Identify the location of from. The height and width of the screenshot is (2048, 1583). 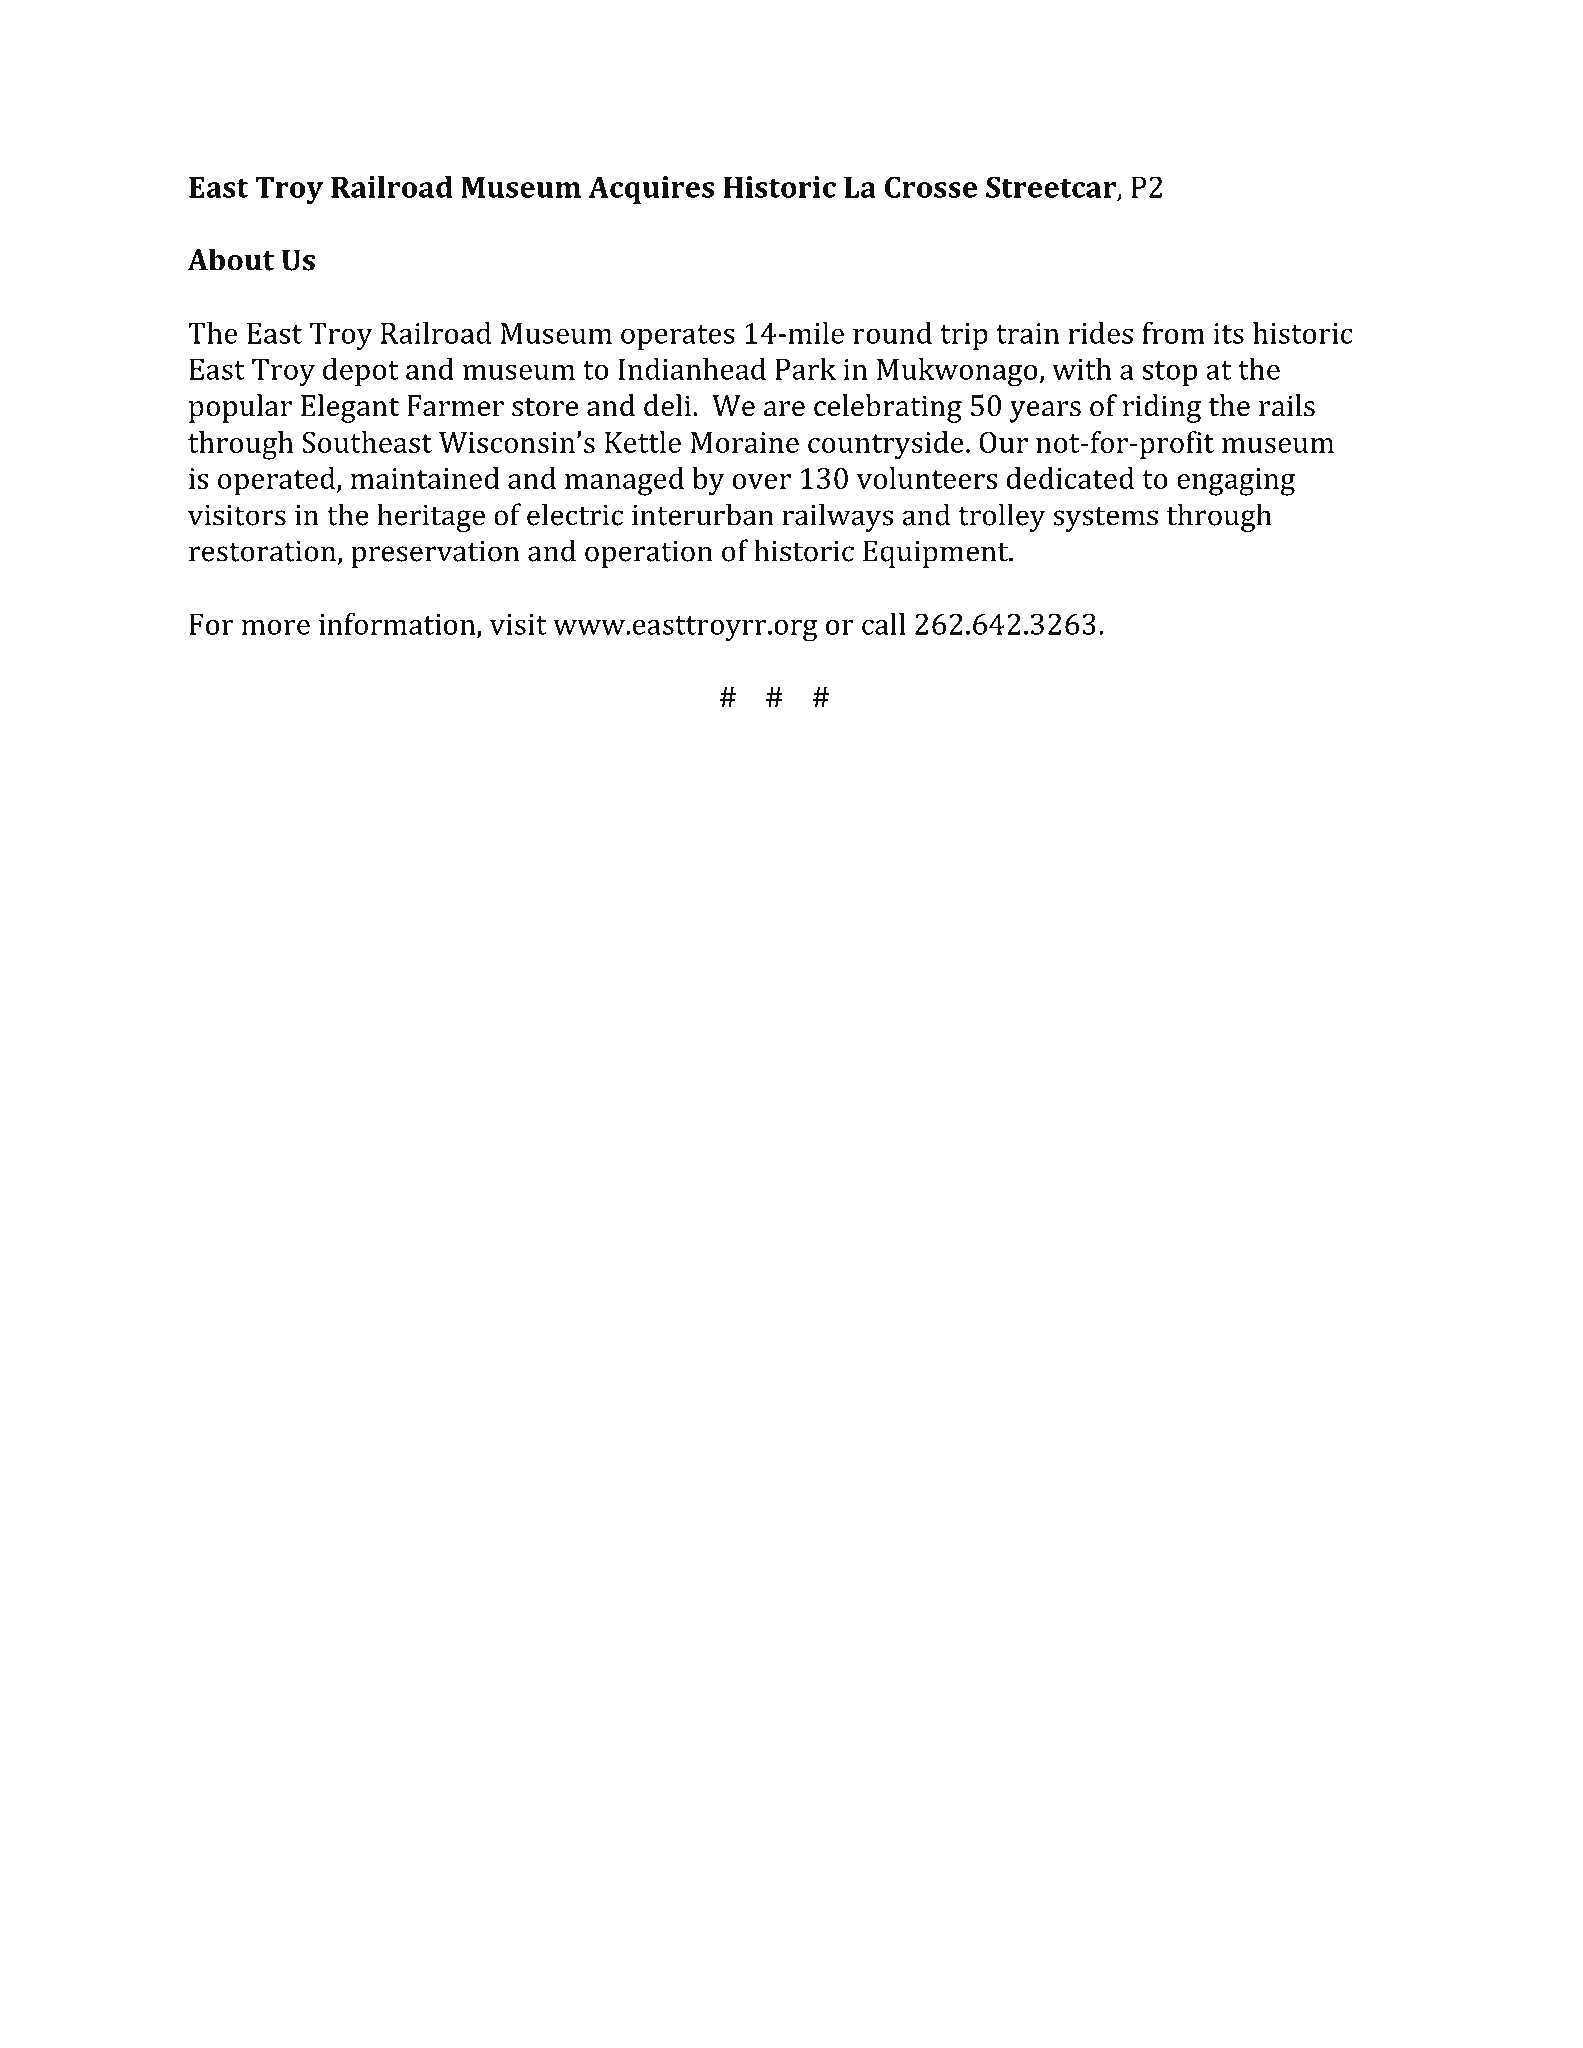
(1173, 332).
